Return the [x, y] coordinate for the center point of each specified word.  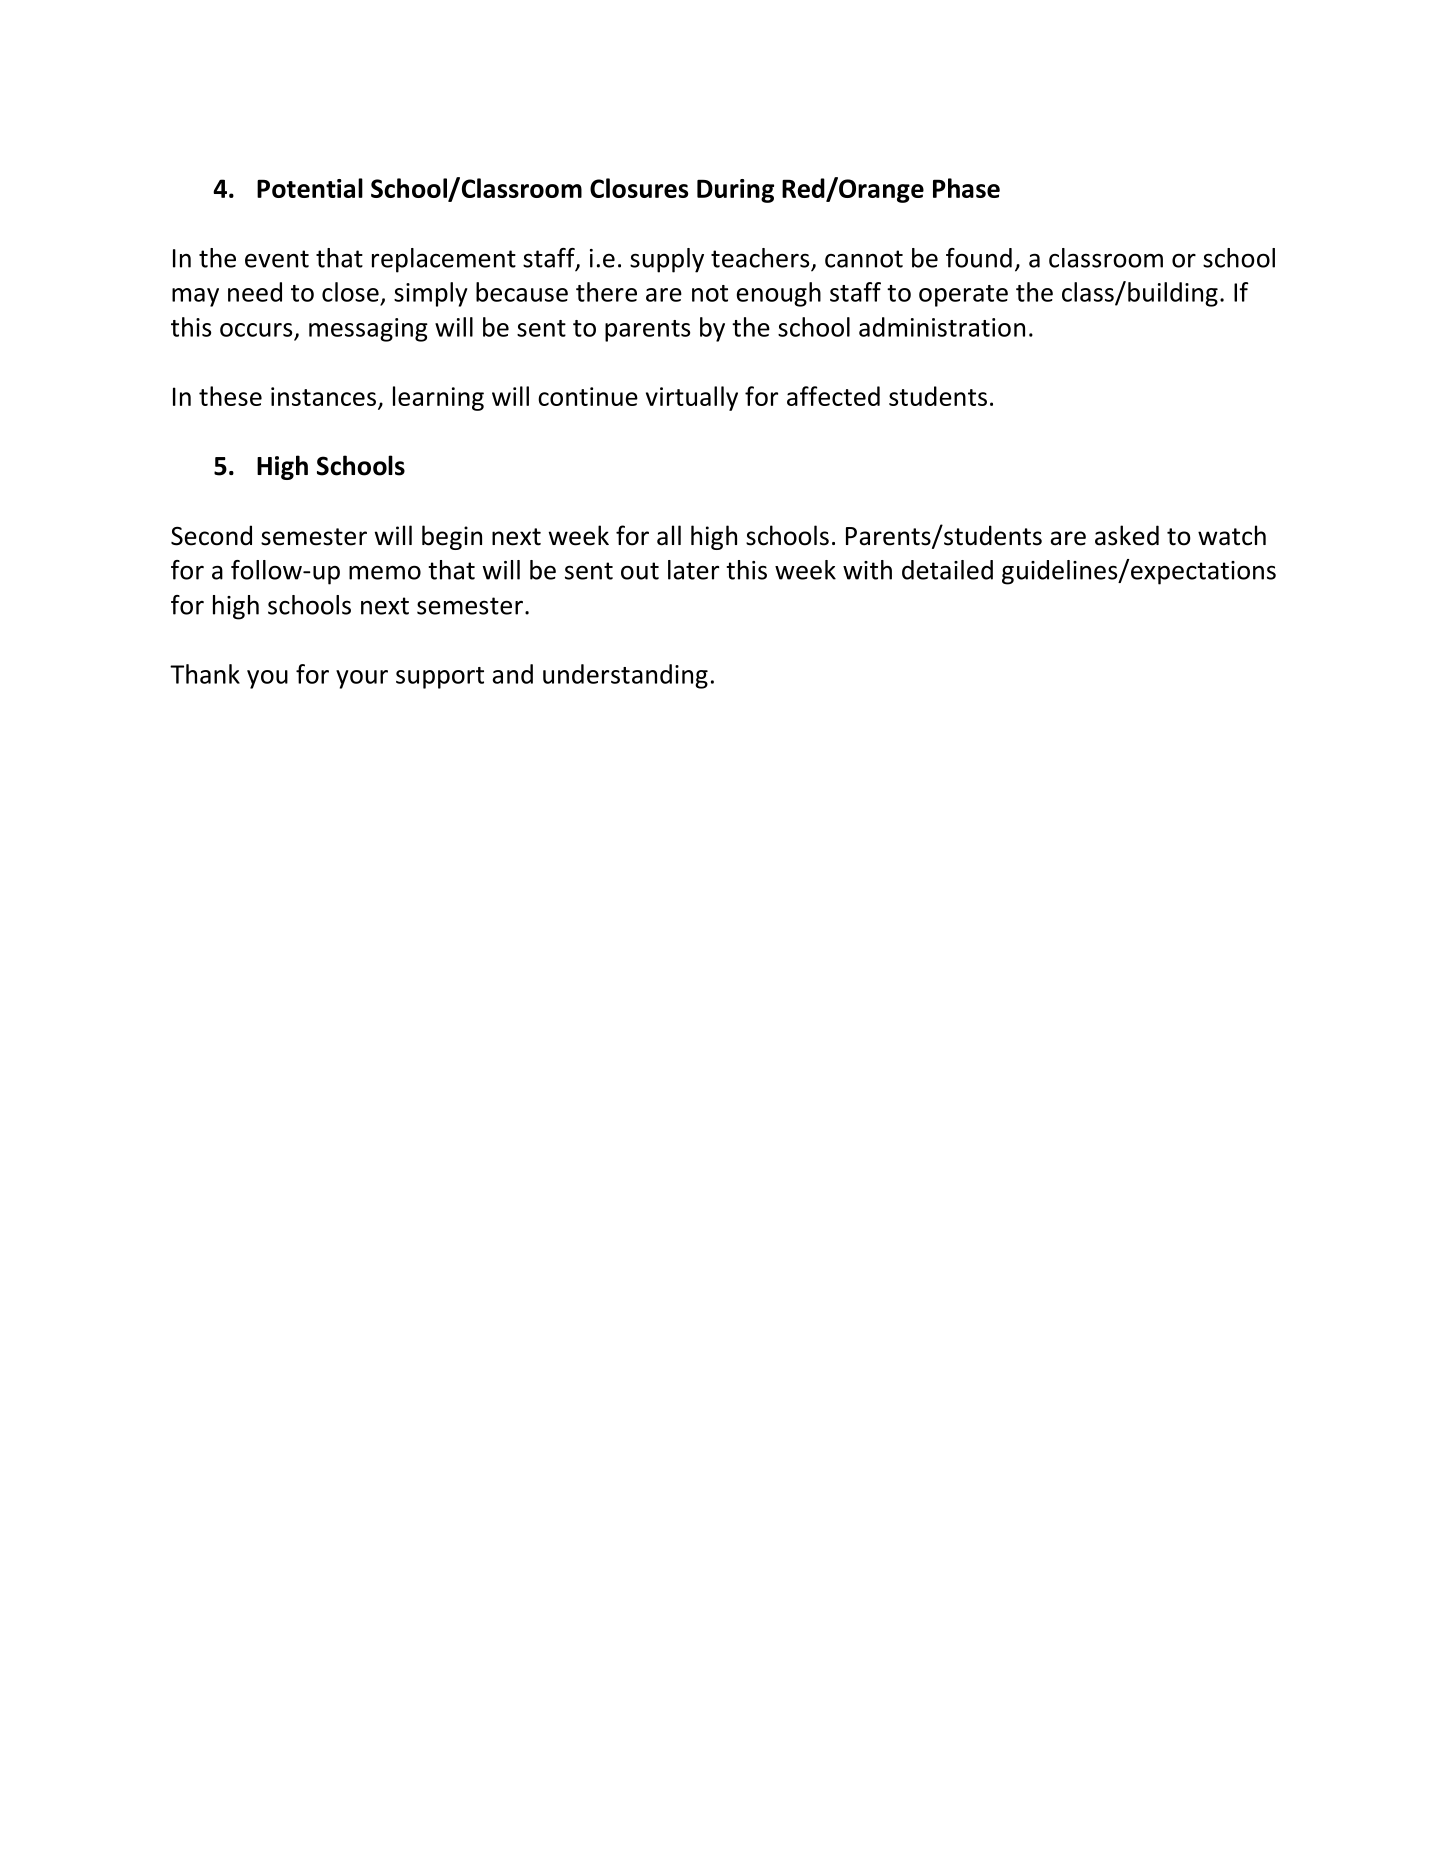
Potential [310, 188]
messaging [368, 330]
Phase [966, 188]
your [362, 679]
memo [385, 572]
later [693, 570]
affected [833, 396]
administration [942, 327]
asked [1127, 535]
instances [323, 396]
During [735, 191]
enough [779, 294]
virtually [692, 398]
